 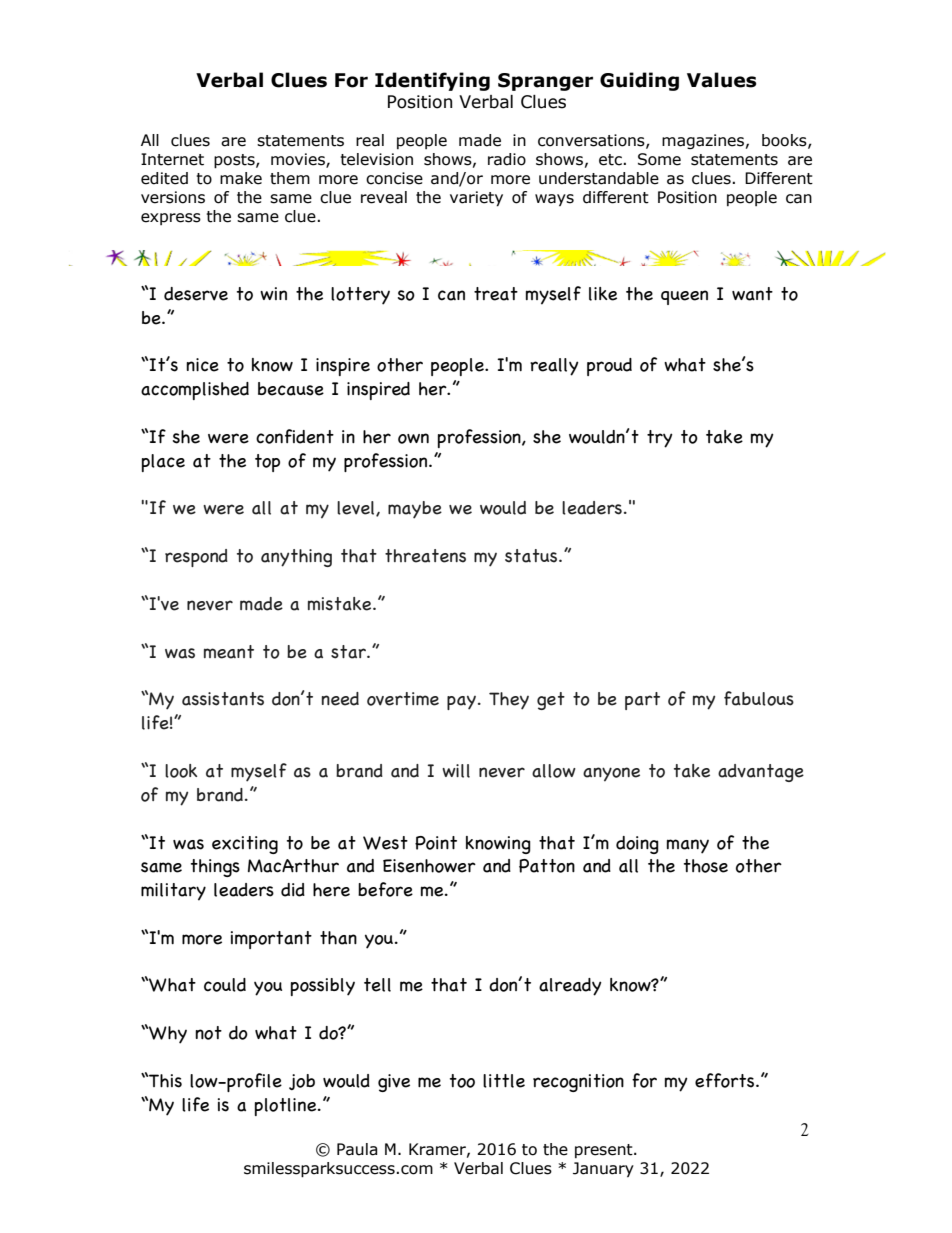 What do you see at coordinates (267, 463) in the screenshot?
I see `top` at bounding box center [267, 463].
